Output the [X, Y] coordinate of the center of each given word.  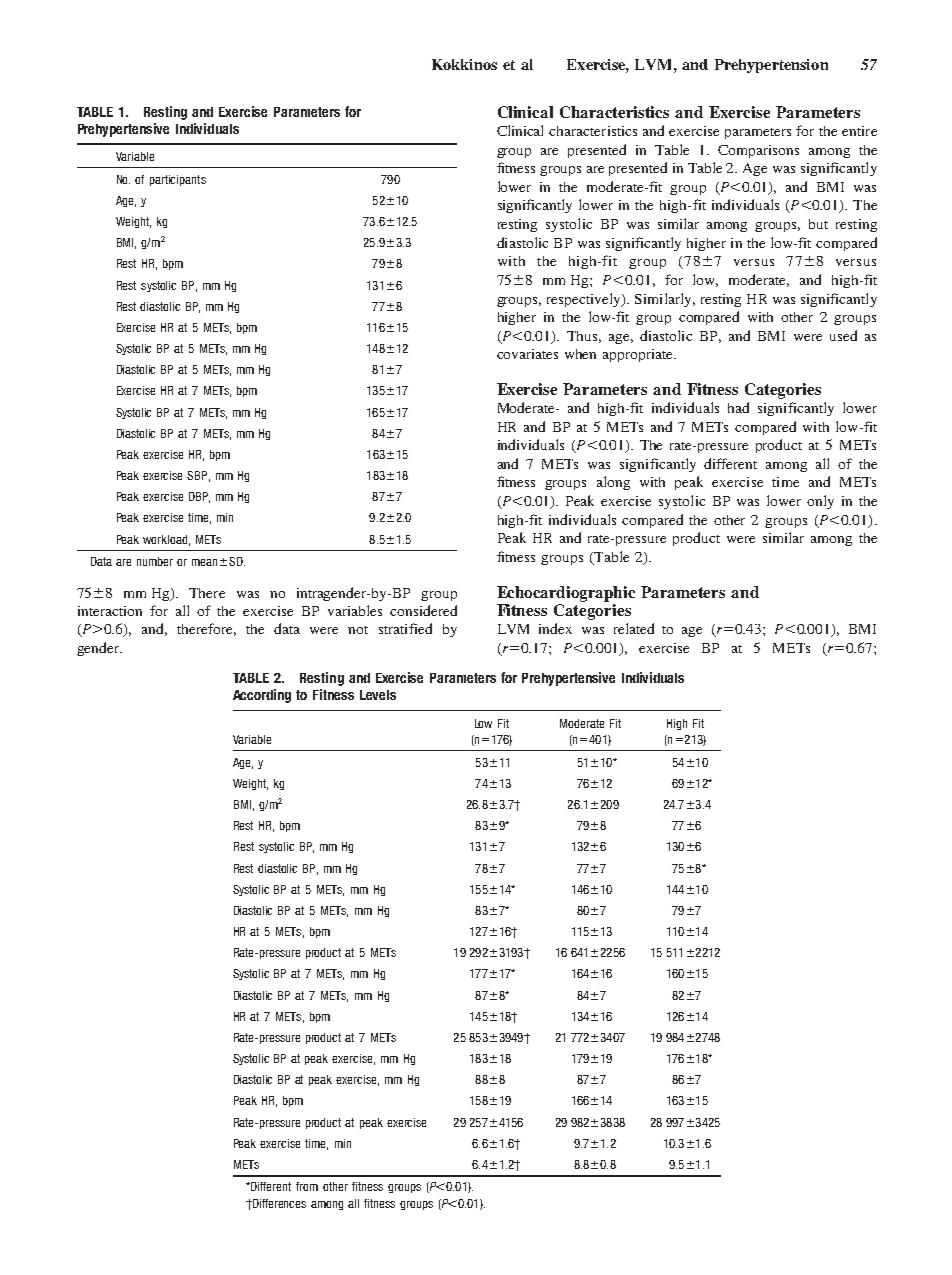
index [555, 628]
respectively [585, 300]
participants [178, 180]
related [634, 628]
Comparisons [758, 151]
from [307, 1186]
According [262, 696]
